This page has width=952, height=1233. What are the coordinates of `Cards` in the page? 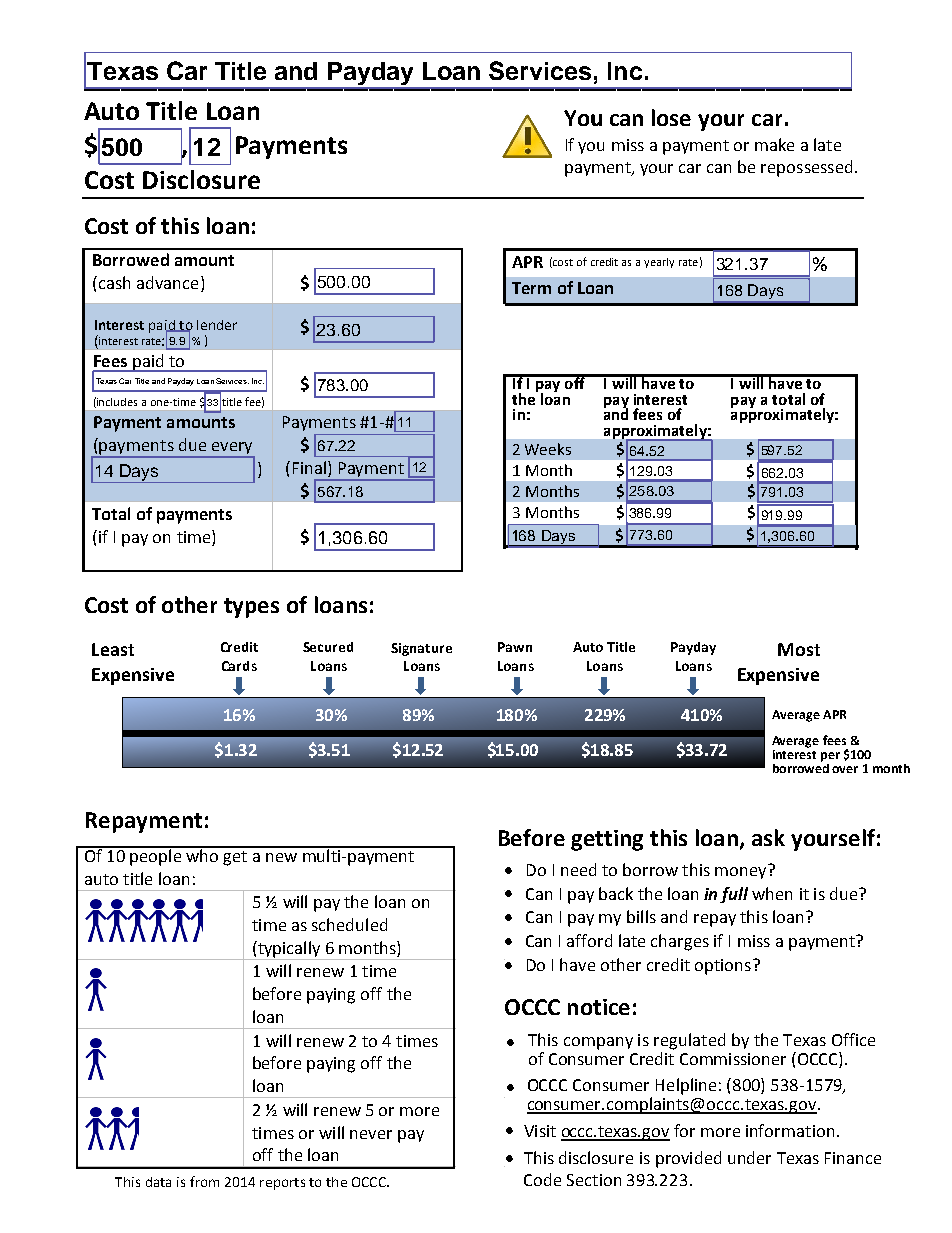 It's located at (239, 666).
